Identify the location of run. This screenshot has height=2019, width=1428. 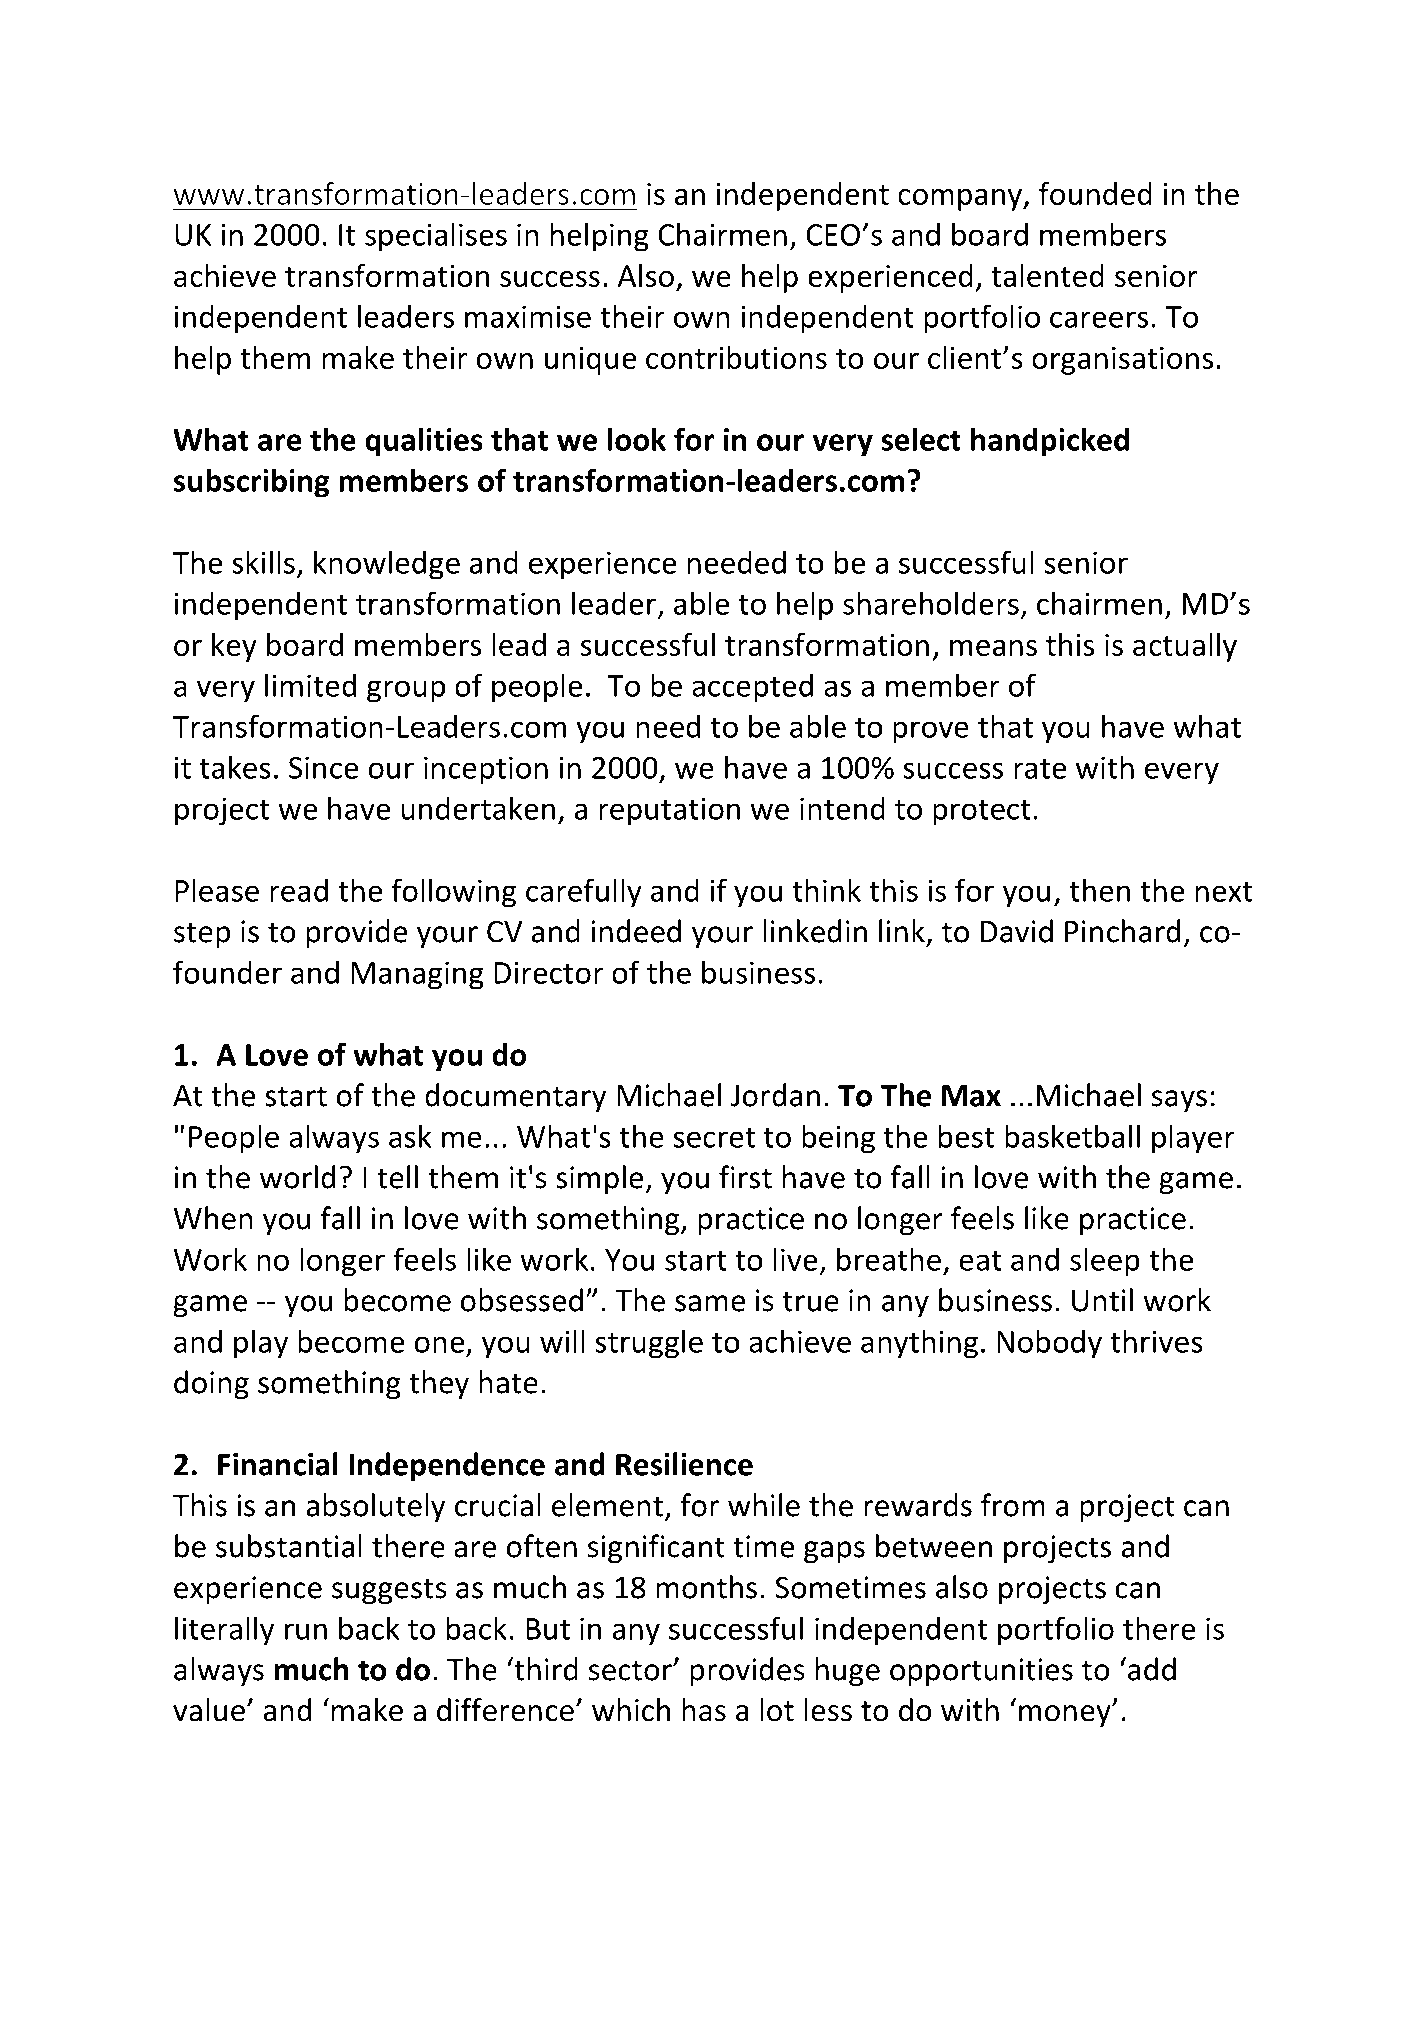
(306, 1631).
